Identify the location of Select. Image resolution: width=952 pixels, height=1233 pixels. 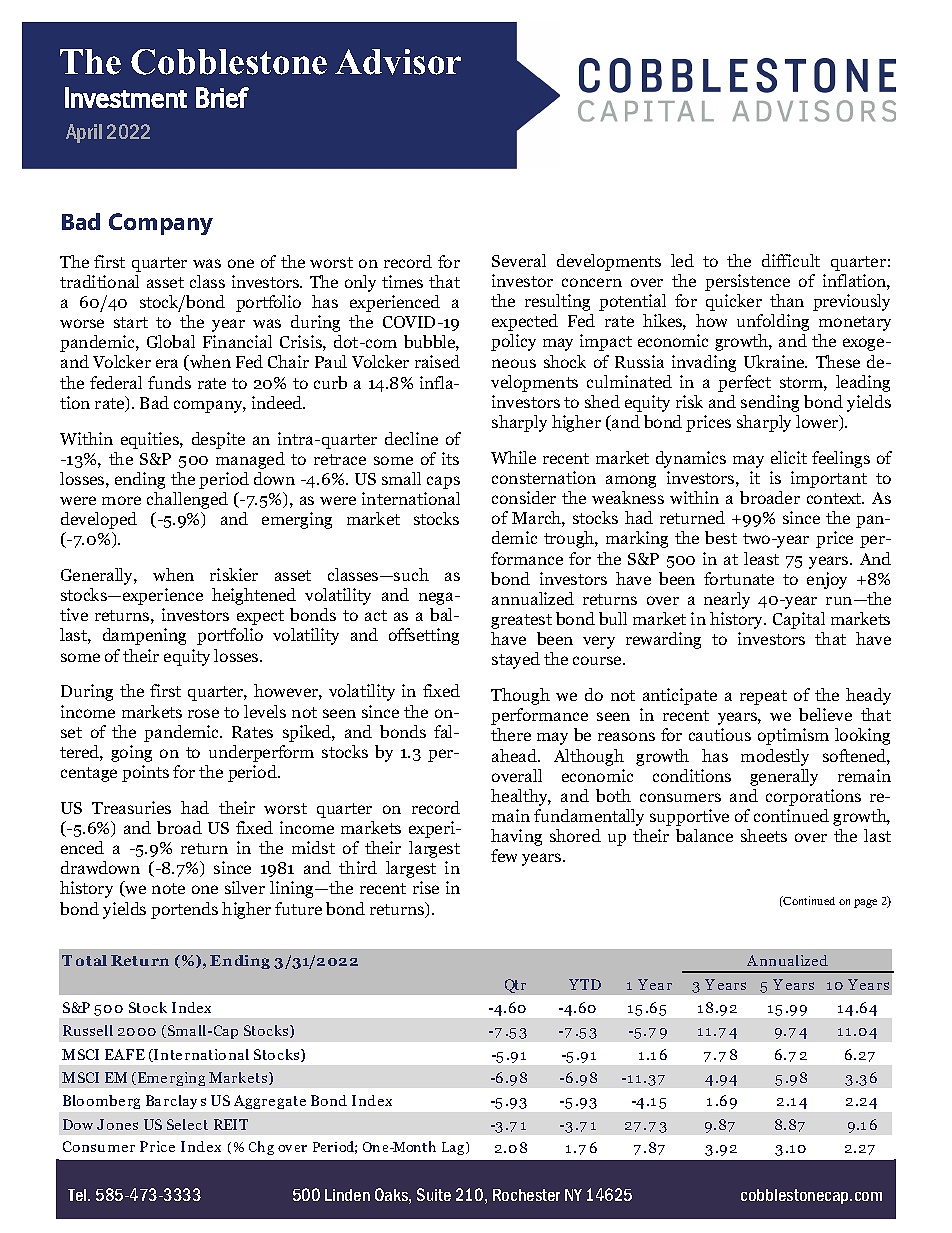
(187, 1124).
